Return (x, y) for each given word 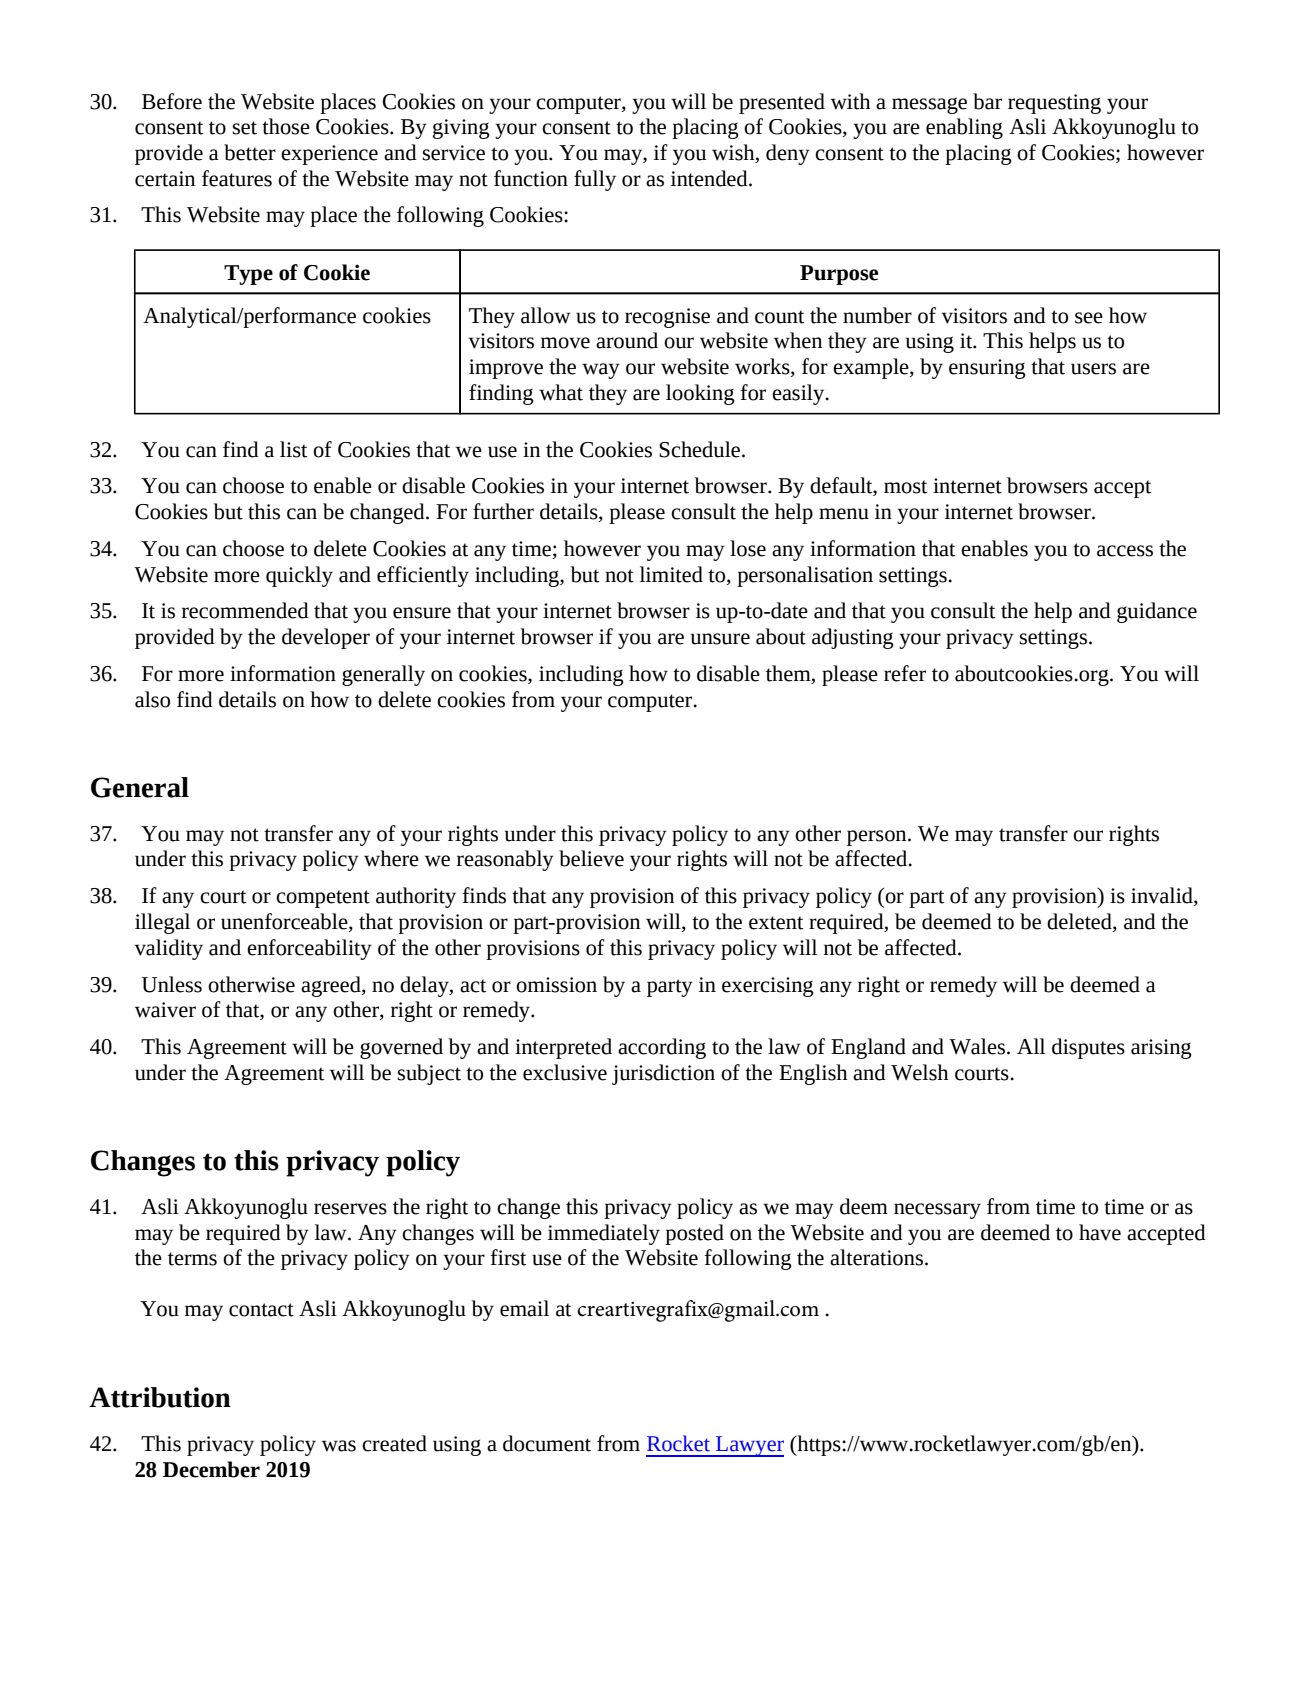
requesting (1054, 104)
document (547, 1443)
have (1100, 1232)
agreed (332, 986)
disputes (1088, 1048)
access (1125, 551)
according (662, 1048)
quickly (299, 576)
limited (671, 574)
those (286, 126)
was (339, 1446)
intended (710, 178)
